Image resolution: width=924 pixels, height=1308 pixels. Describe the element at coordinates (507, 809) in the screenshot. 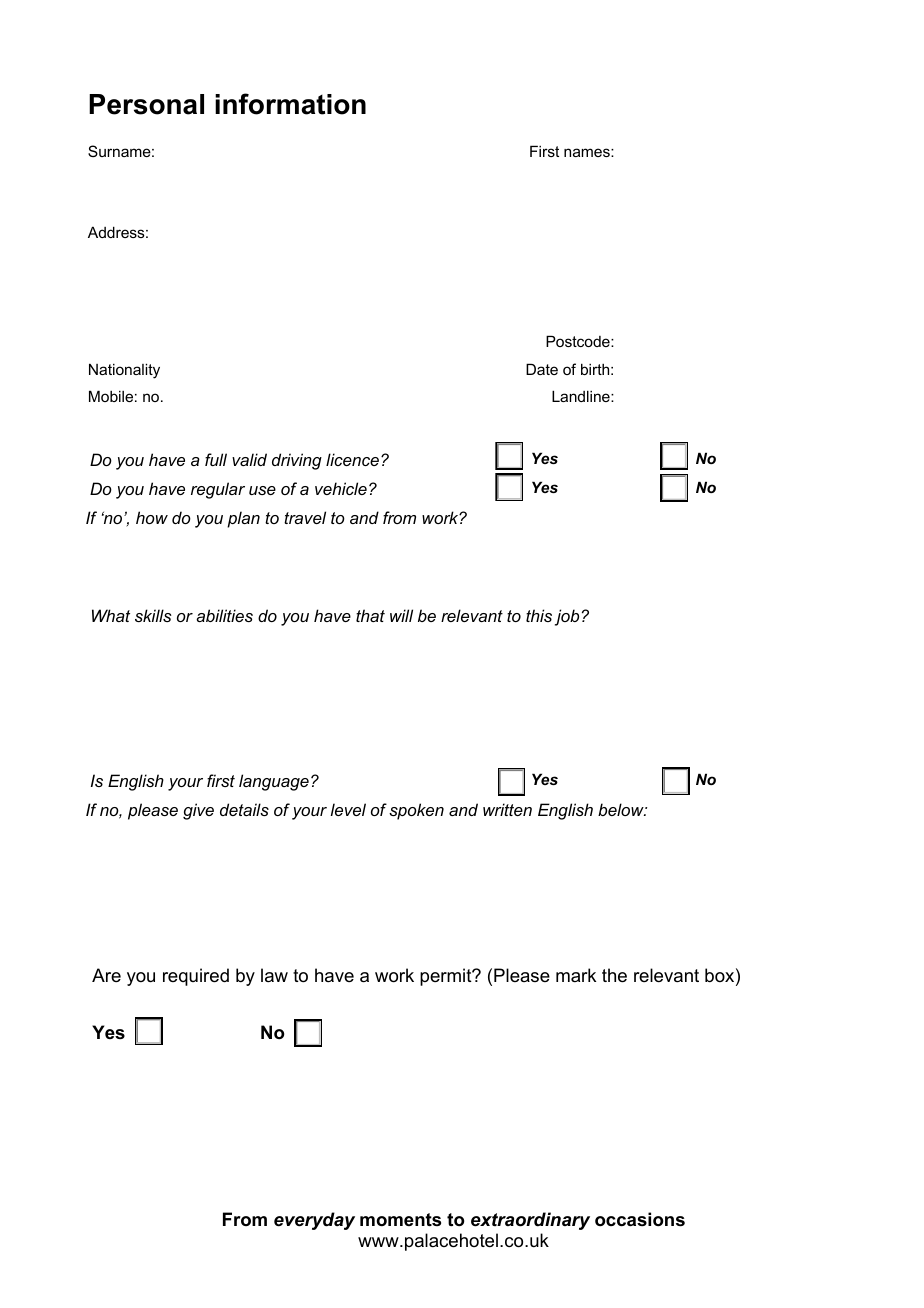

I see `written` at that location.
